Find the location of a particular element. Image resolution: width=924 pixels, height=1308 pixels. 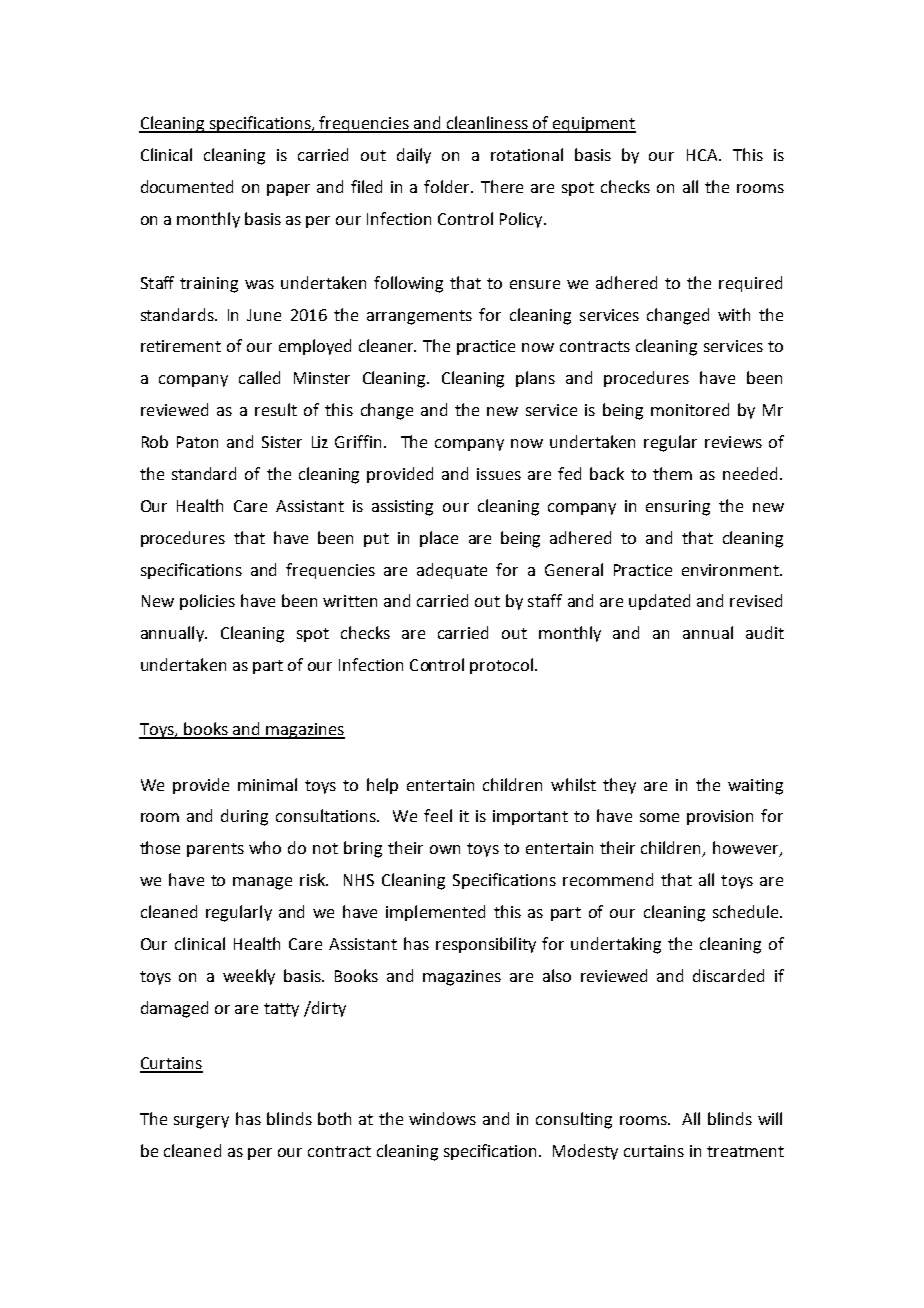

feel is located at coordinates (438, 815).
